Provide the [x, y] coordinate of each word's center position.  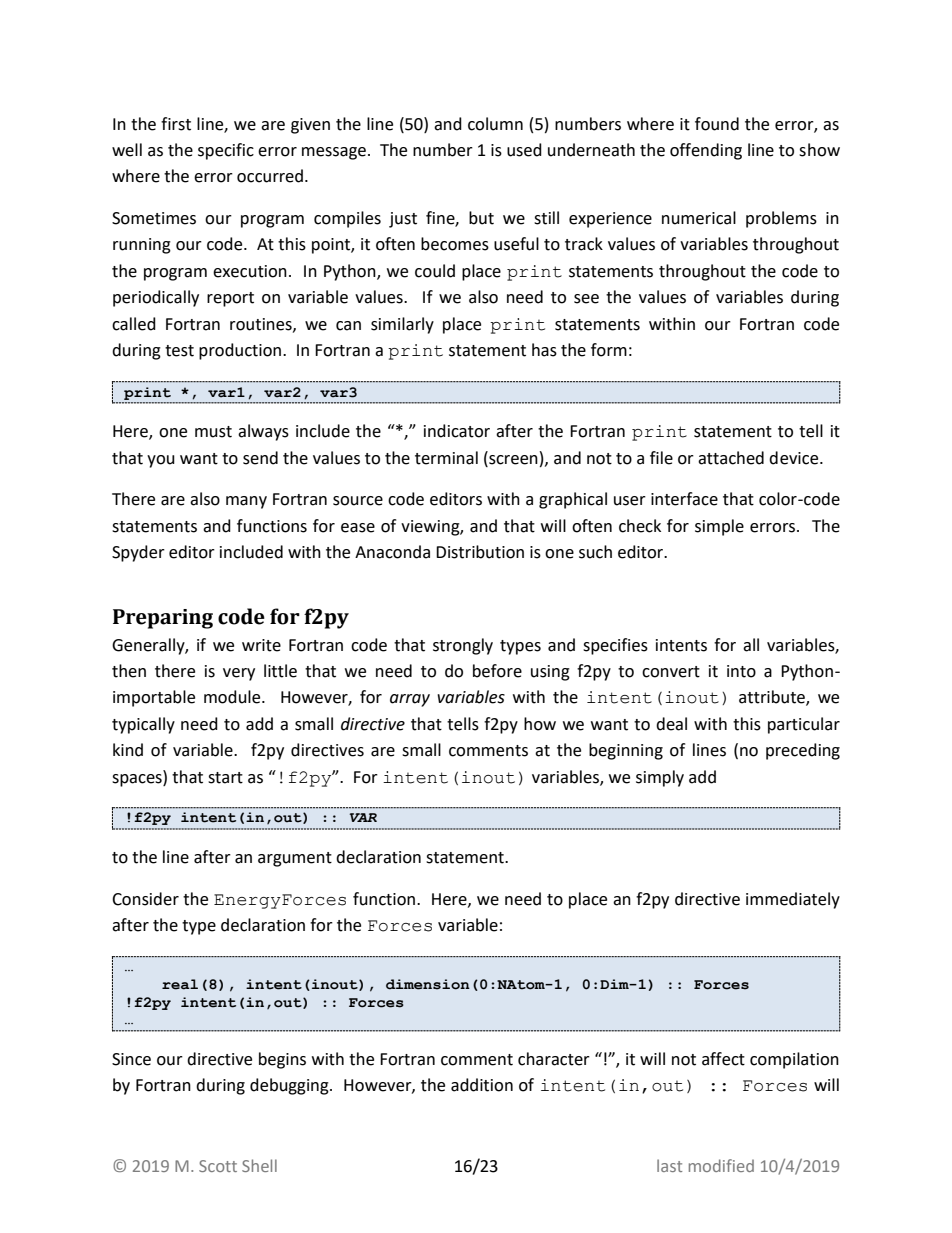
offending [706, 151]
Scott [218, 1166]
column [495, 124]
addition [482, 1085]
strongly [463, 646]
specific [226, 151]
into [741, 671]
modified [721, 1165]
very [239, 674]
